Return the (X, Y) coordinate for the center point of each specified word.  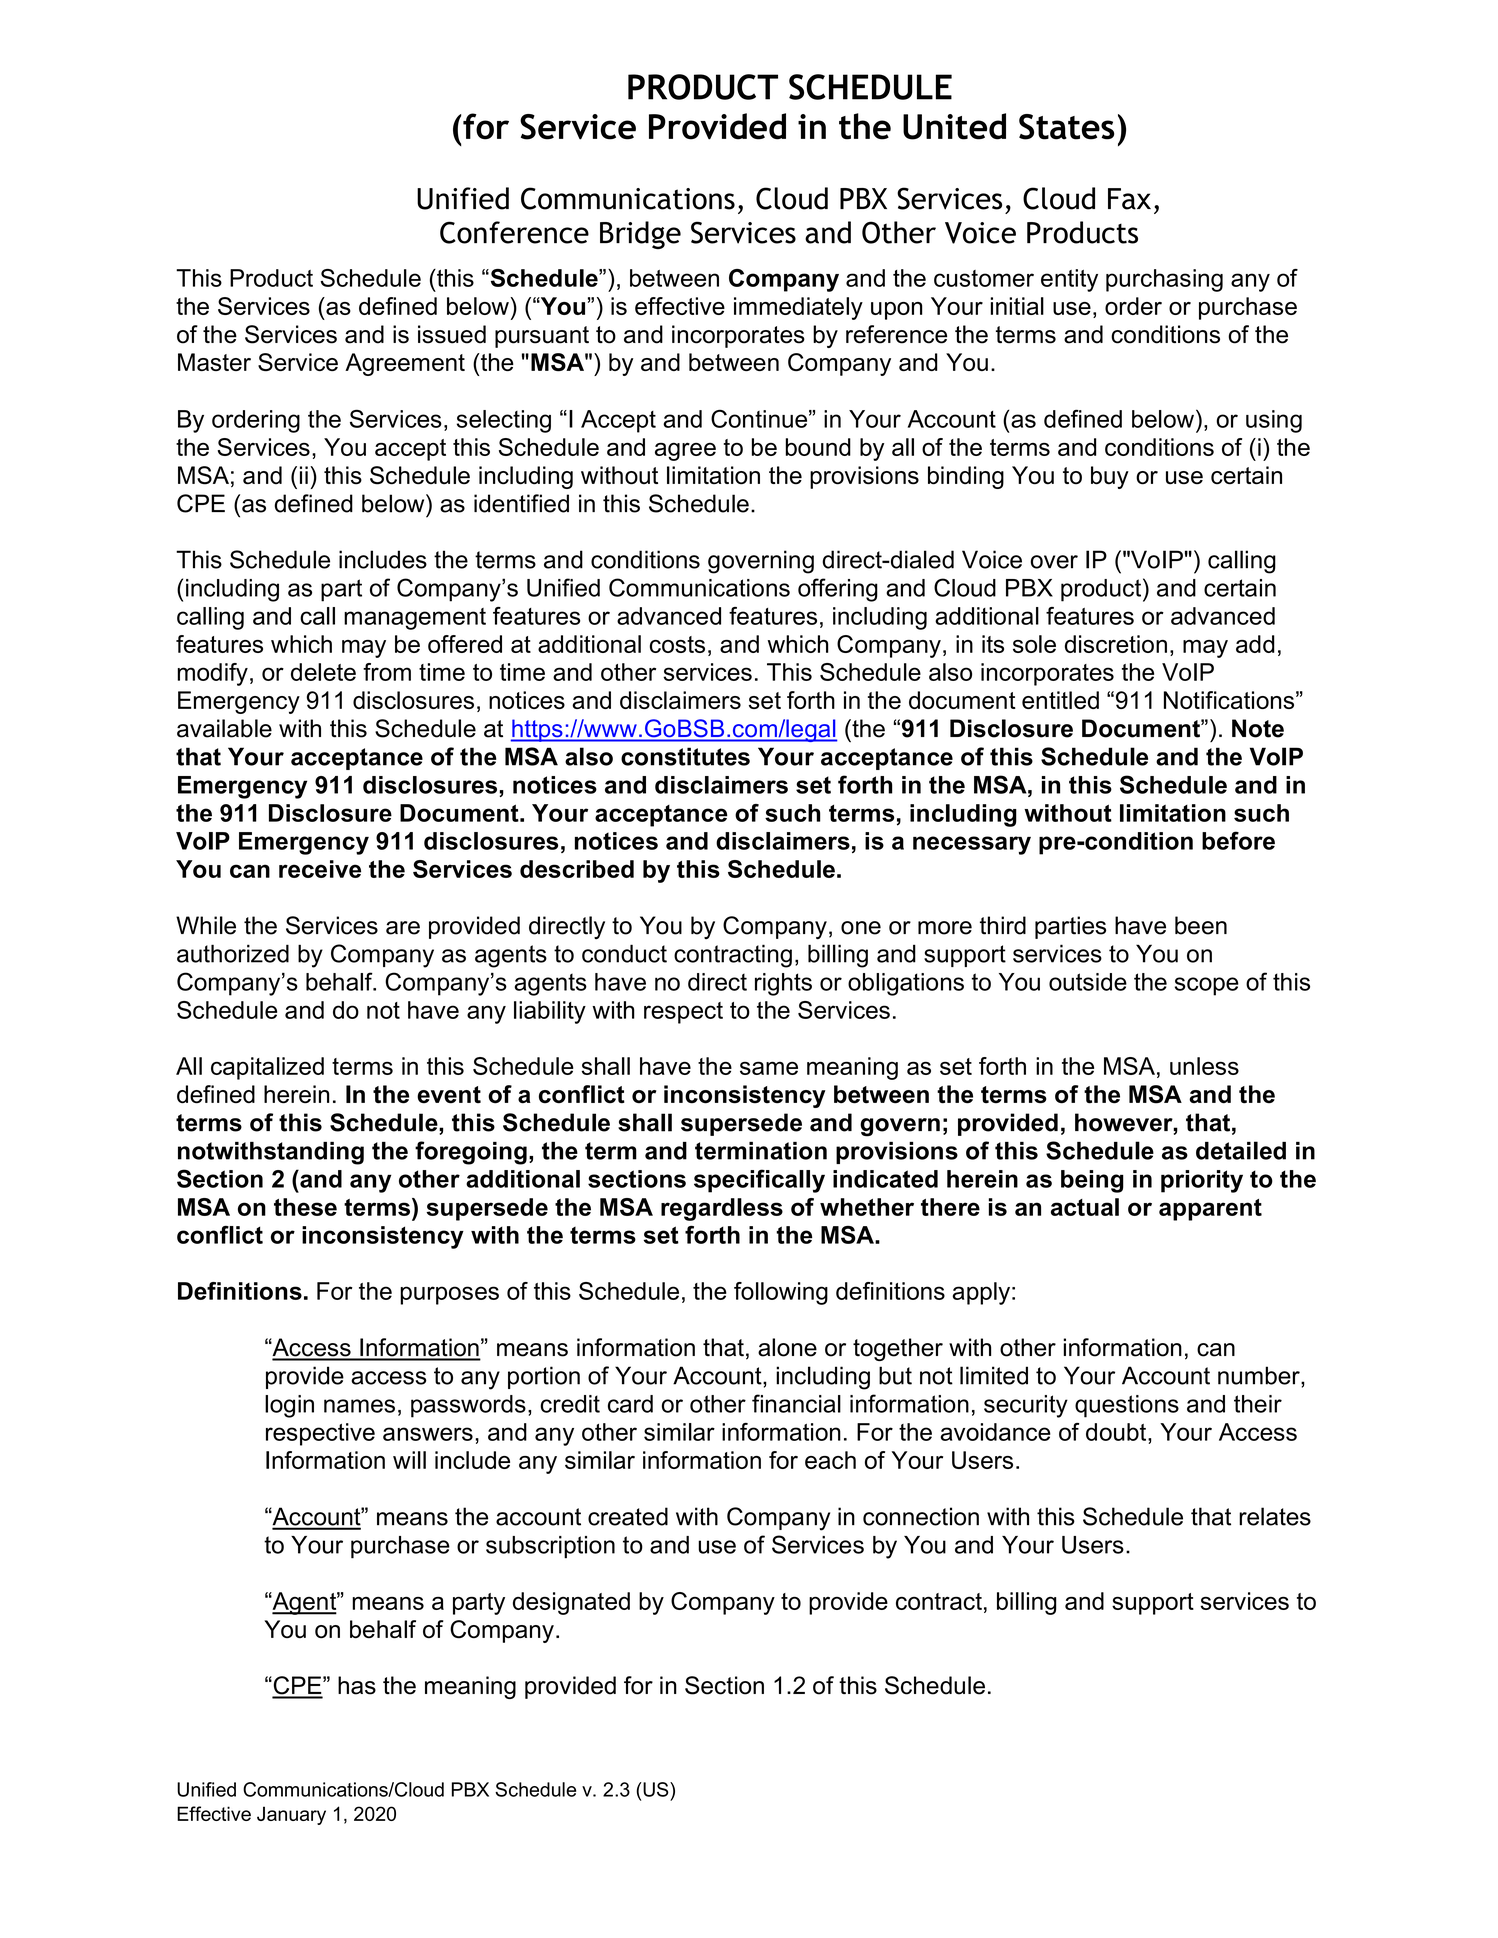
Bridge (640, 235)
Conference (514, 232)
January (291, 1815)
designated (571, 1603)
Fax (1129, 199)
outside (1088, 982)
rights (783, 984)
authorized (233, 953)
